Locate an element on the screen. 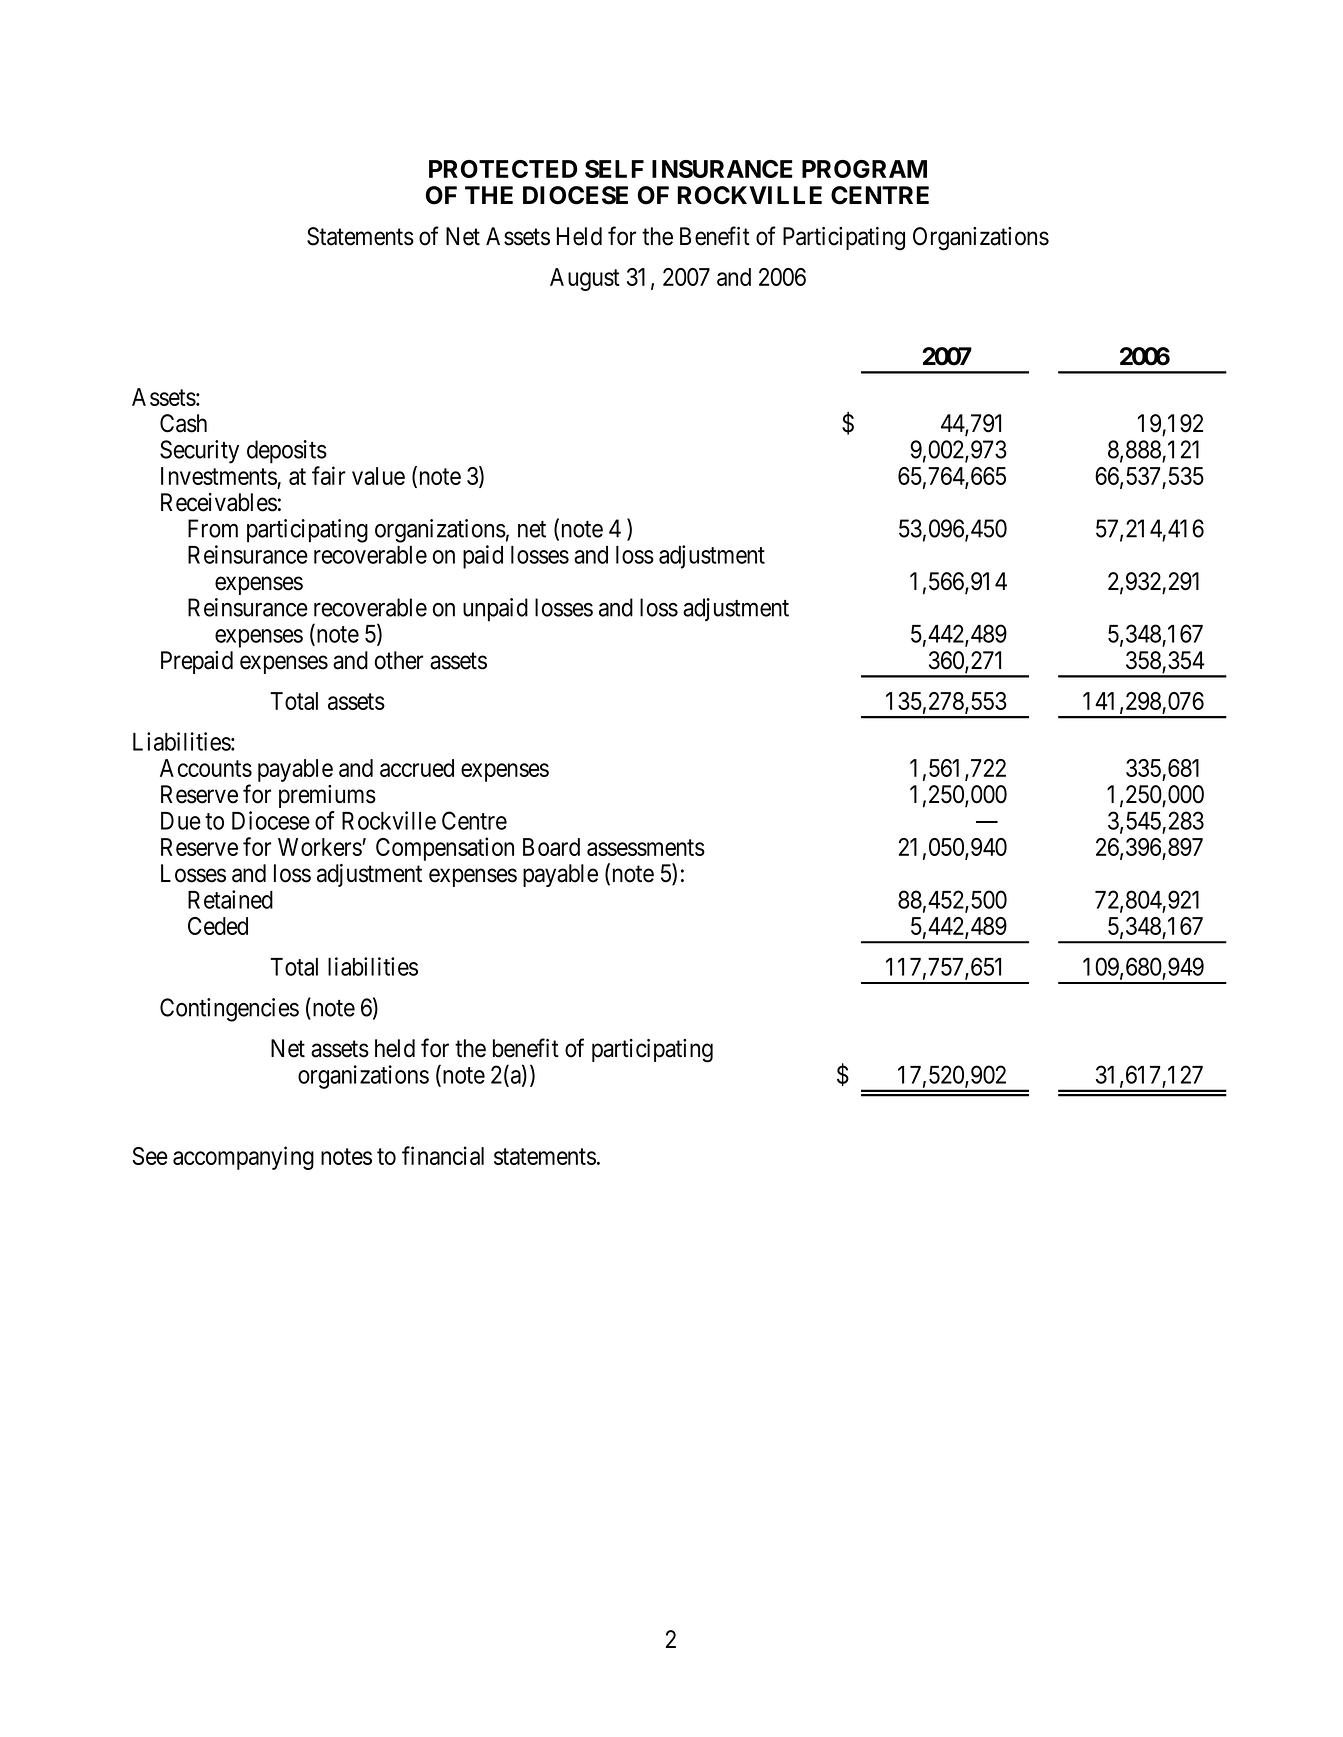 This screenshot has width=1343, height=1737. Receivables is located at coordinates (219, 502).
